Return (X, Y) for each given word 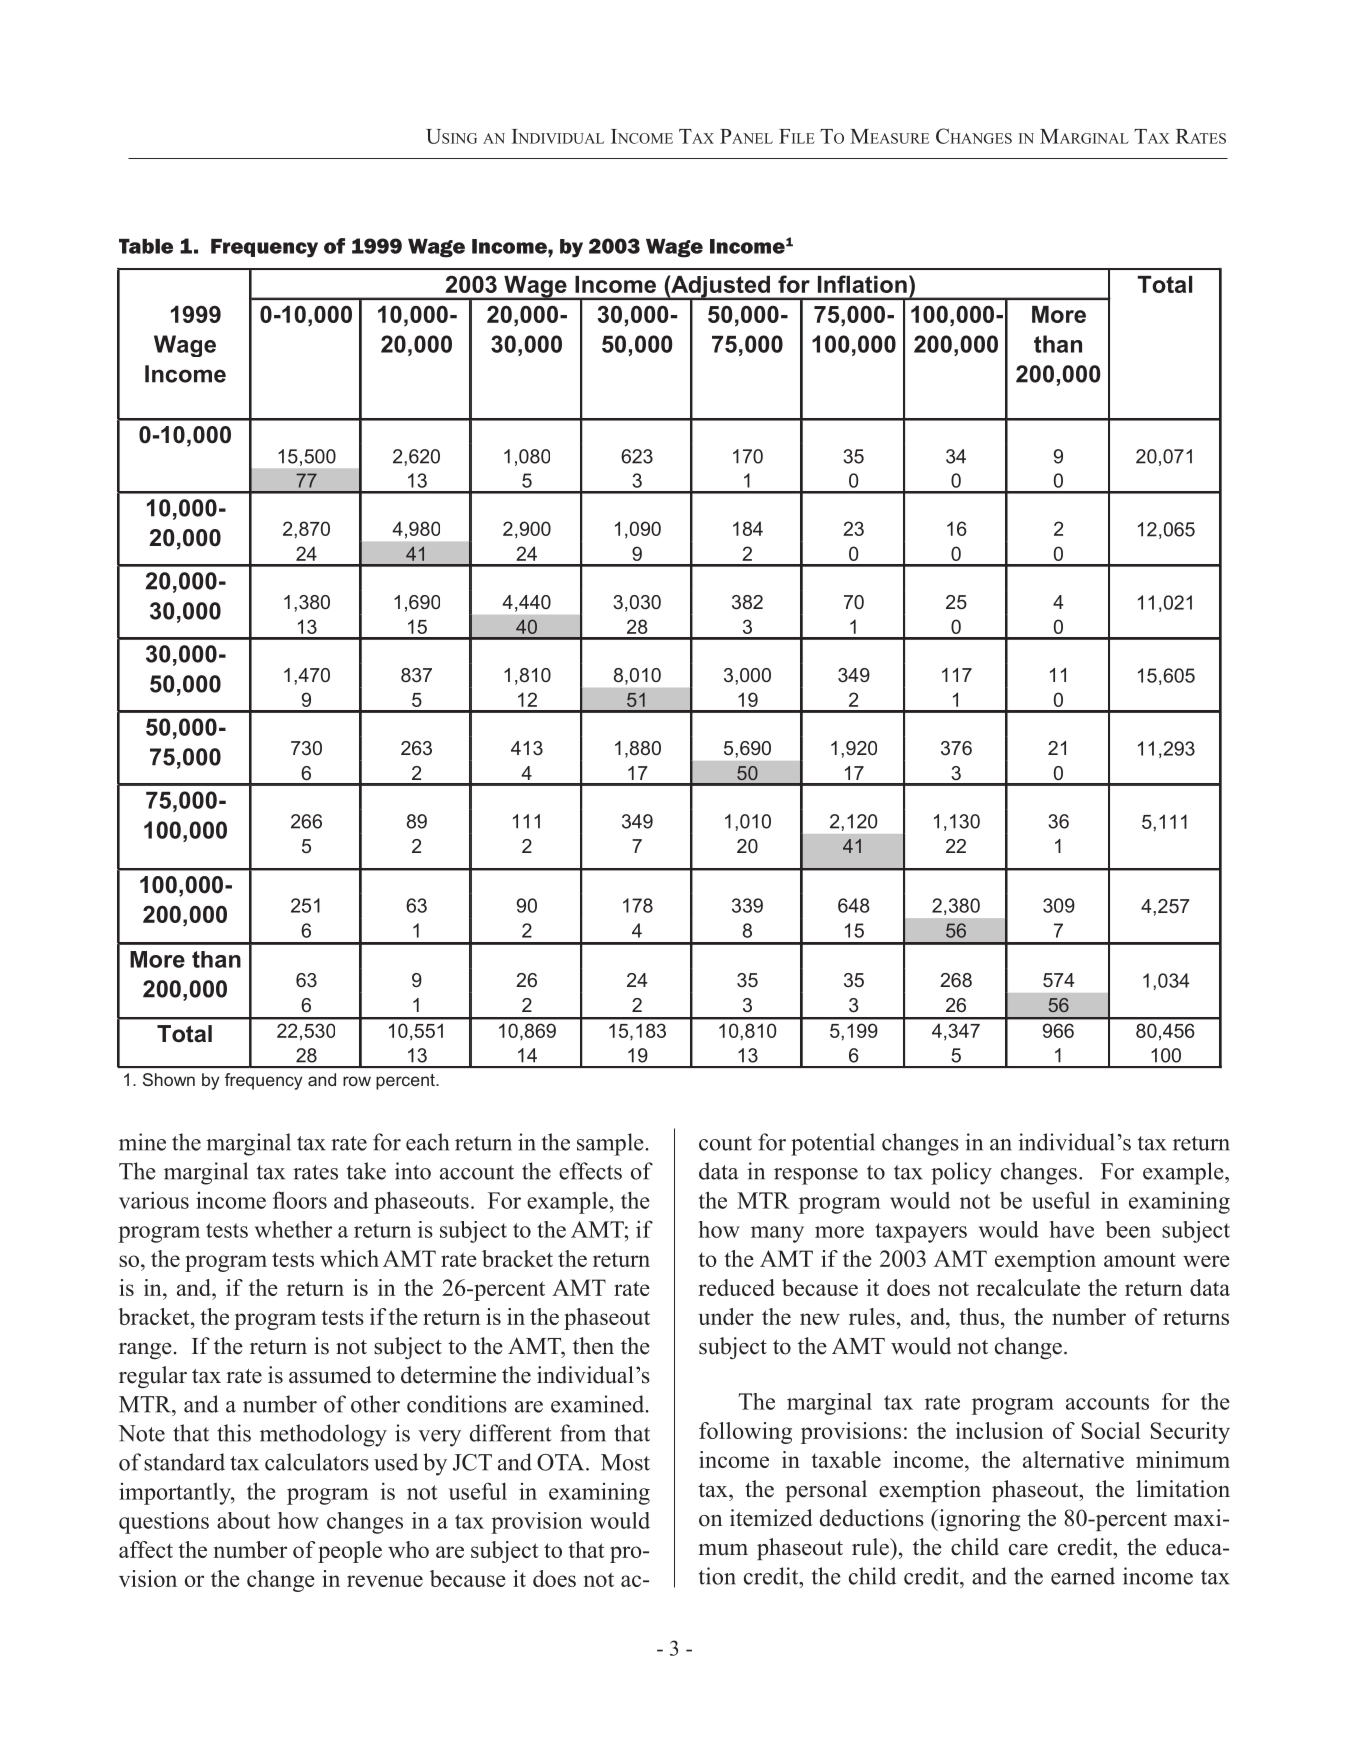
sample (610, 1144)
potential (833, 1144)
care (1028, 1550)
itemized (771, 1518)
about (244, 1520)
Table (146, 246)
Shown (169, 1079)
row (357, 1081)
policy (961, 1173)
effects (590, 1171)
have (1072, 1229)
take (366, 1171)
